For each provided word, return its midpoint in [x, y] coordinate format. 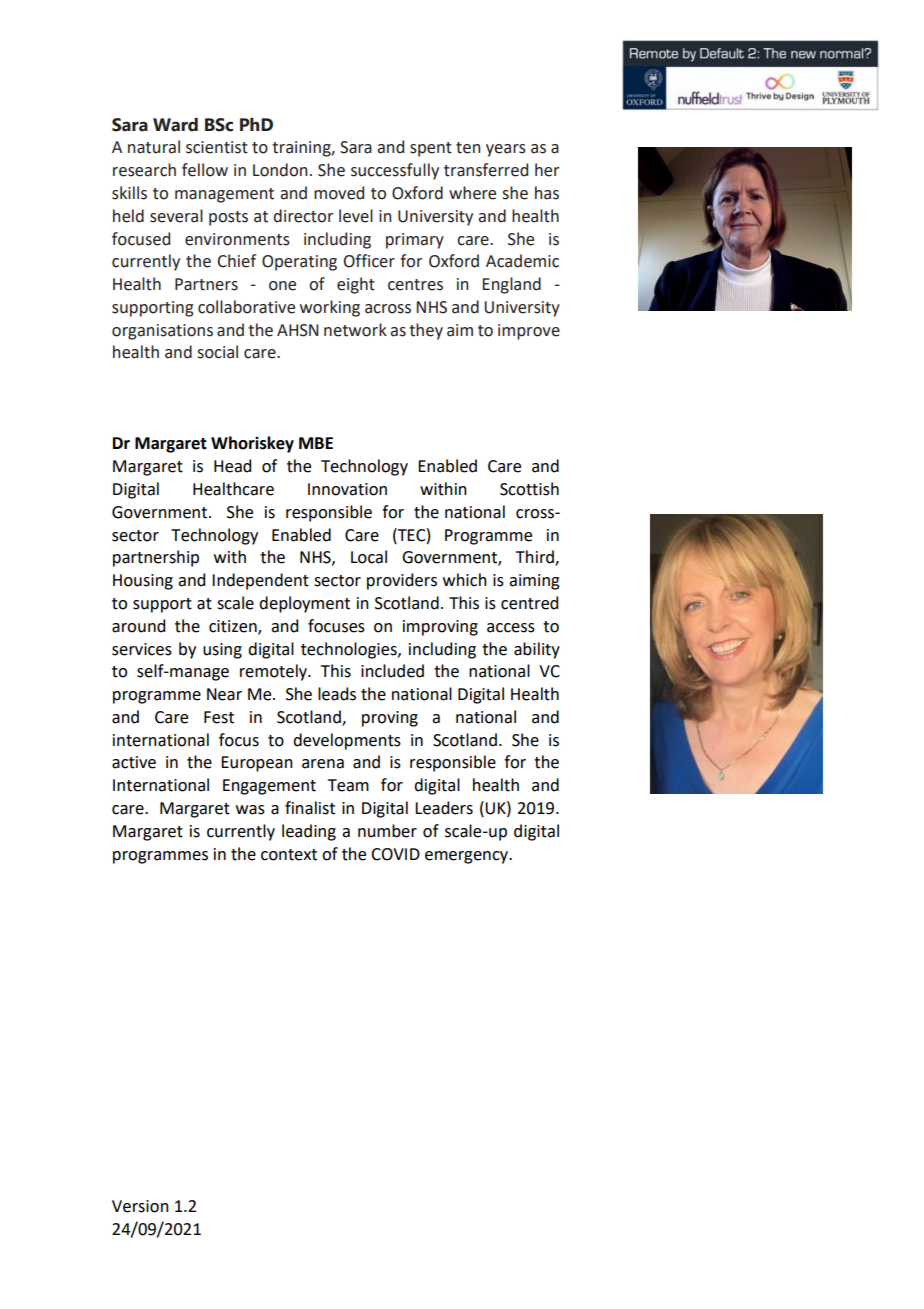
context [289, 855]
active [134, 762]
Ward [175, 125]
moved [339, 193]
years [506, 150]
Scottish [529, 489]
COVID [395, 854]
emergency [468, 857]
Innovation [347, 489]
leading [309, 832]
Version [140, 1206]
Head [232, 466]
